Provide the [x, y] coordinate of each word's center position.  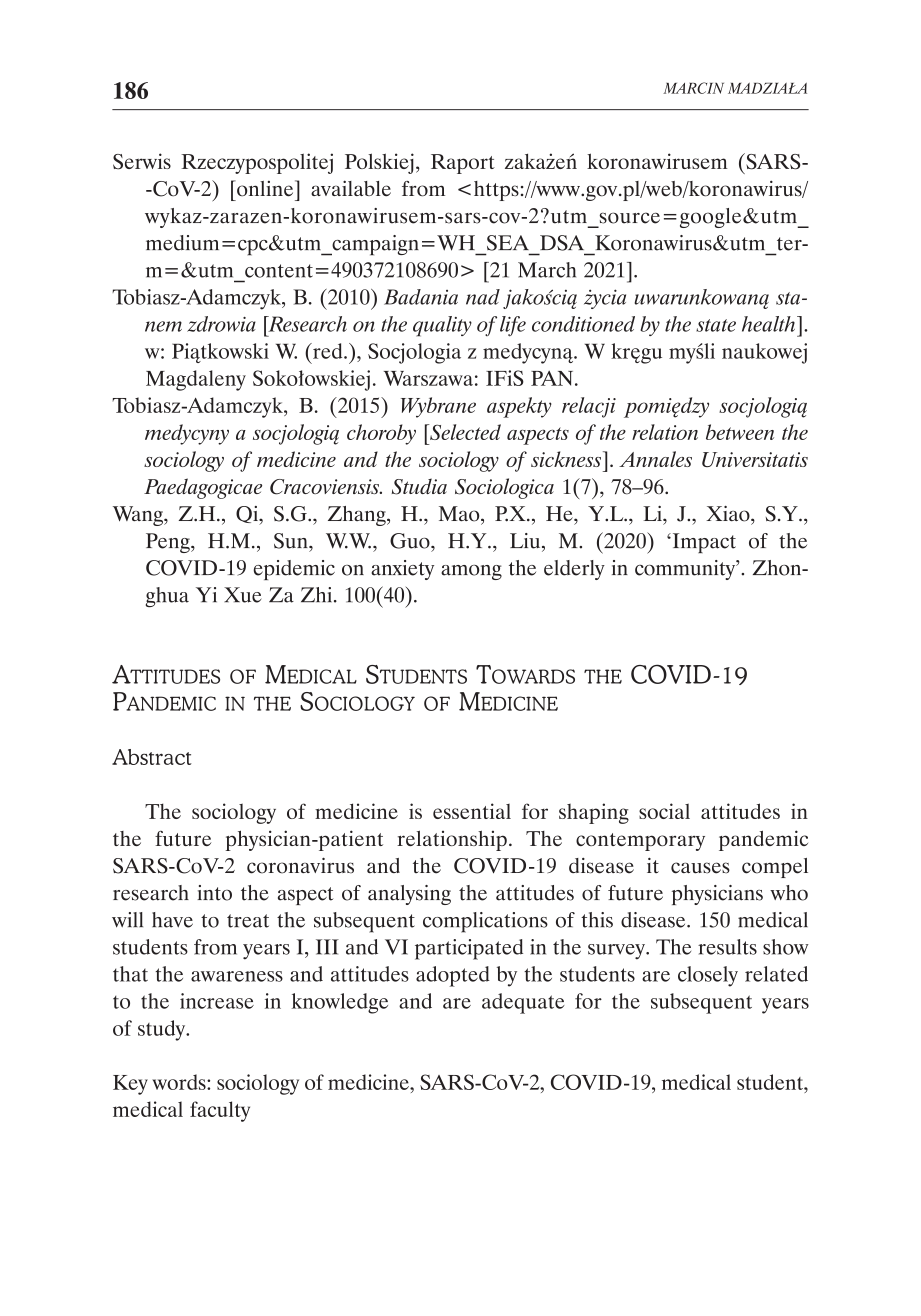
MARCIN [693, 88]
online [265, 188]
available [351, 188]
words [180, 1082]
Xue [243, 595]
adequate [523, 1003]
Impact [703, 543]
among [471, 572]
